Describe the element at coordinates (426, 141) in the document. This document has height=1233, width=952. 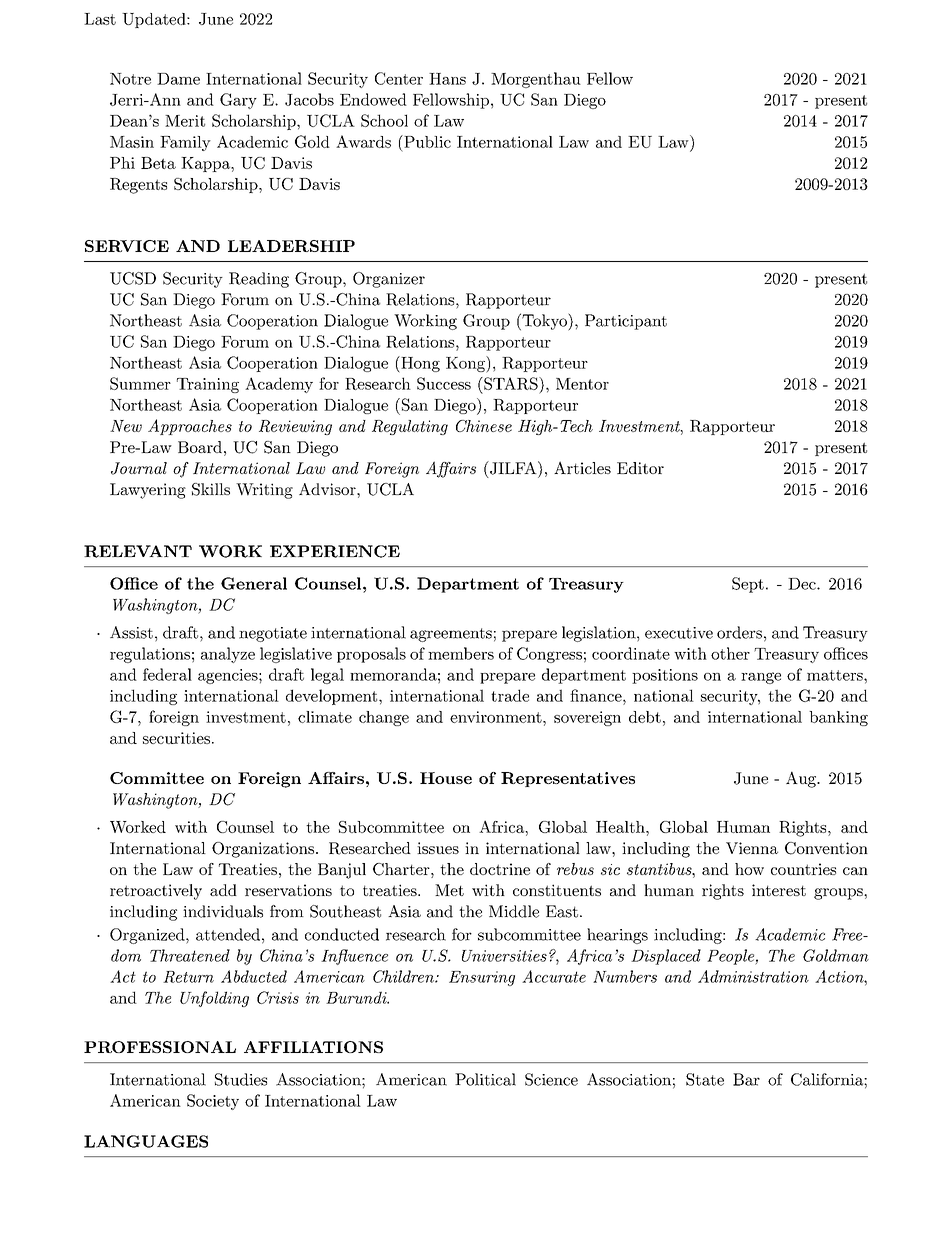
I see `Public` at that location.
